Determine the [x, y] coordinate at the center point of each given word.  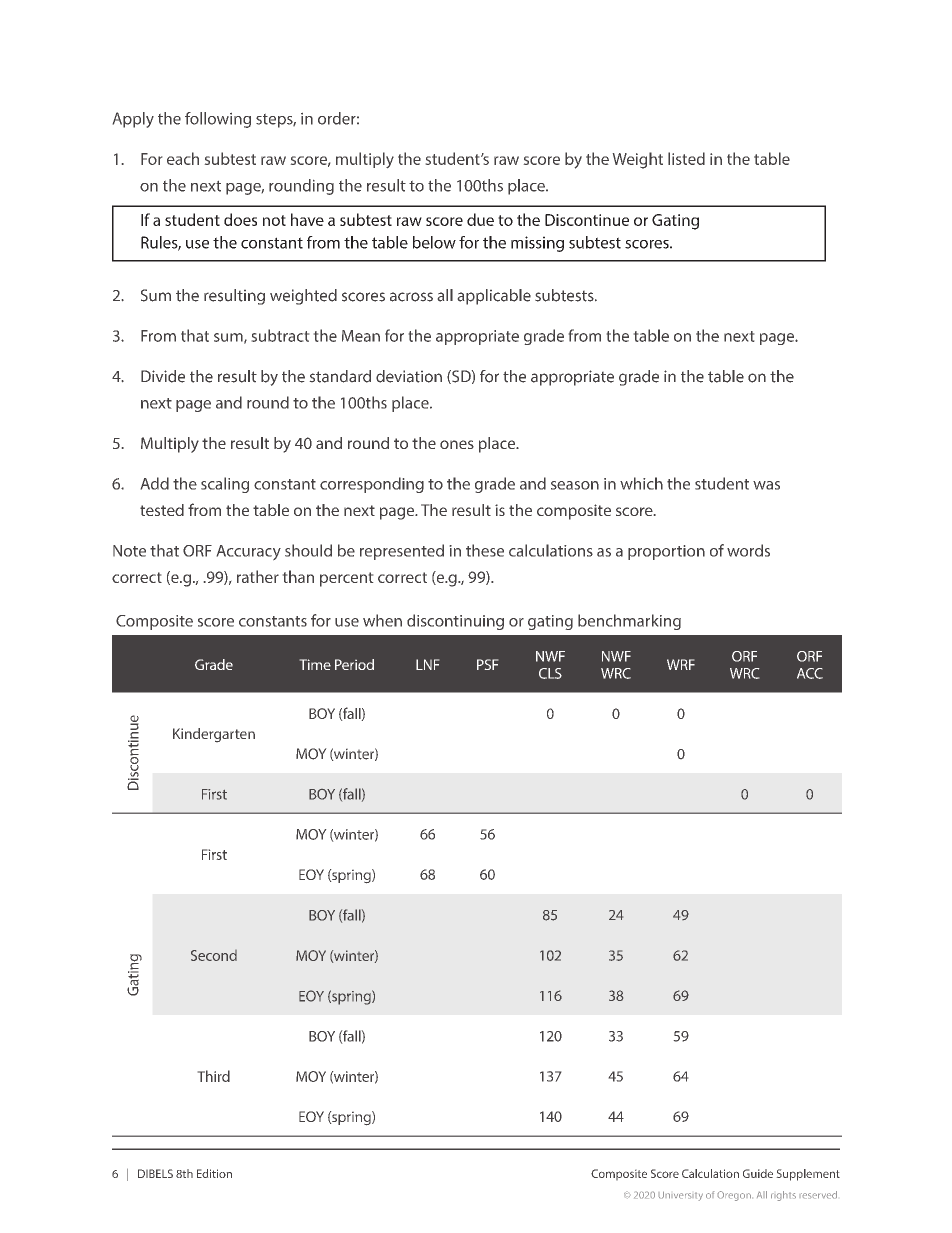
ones [457, 444]
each [183, 158]
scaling [225, 485]
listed [686, 158]
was [766, 485]
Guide [758, 1173]
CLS [550, 673]
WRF [681, 664]
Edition [214, 1173]
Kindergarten [214, 735]
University [680, 1196]
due [480, 219]
